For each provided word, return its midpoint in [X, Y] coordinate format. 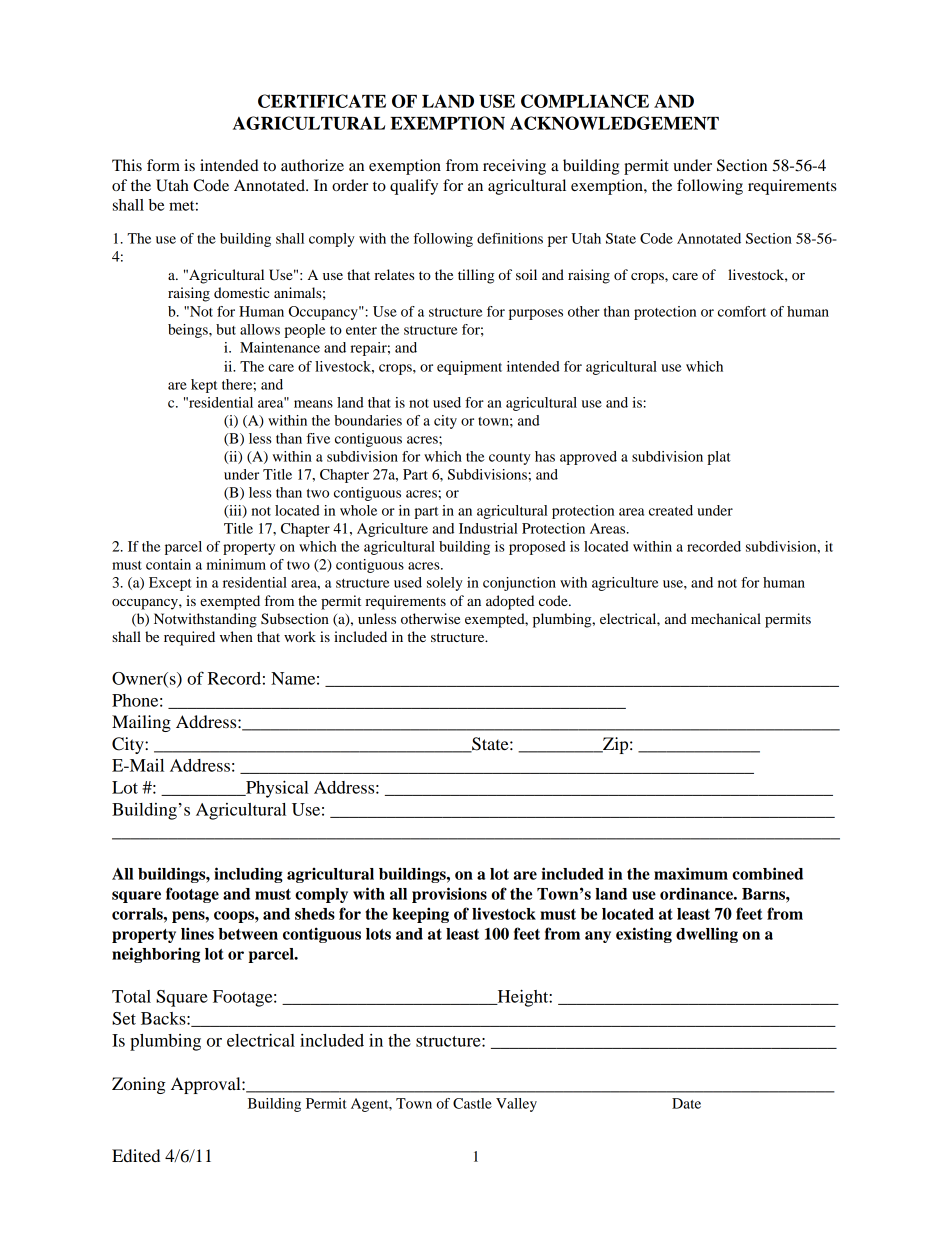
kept [204, 386]
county [510, 459]
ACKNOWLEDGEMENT [614, 123]
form [163, 165]
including [248, 875]
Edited [136, 1155]
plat [719, 458]
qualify [414, 187]
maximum [691, 873]
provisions [449, 895]
